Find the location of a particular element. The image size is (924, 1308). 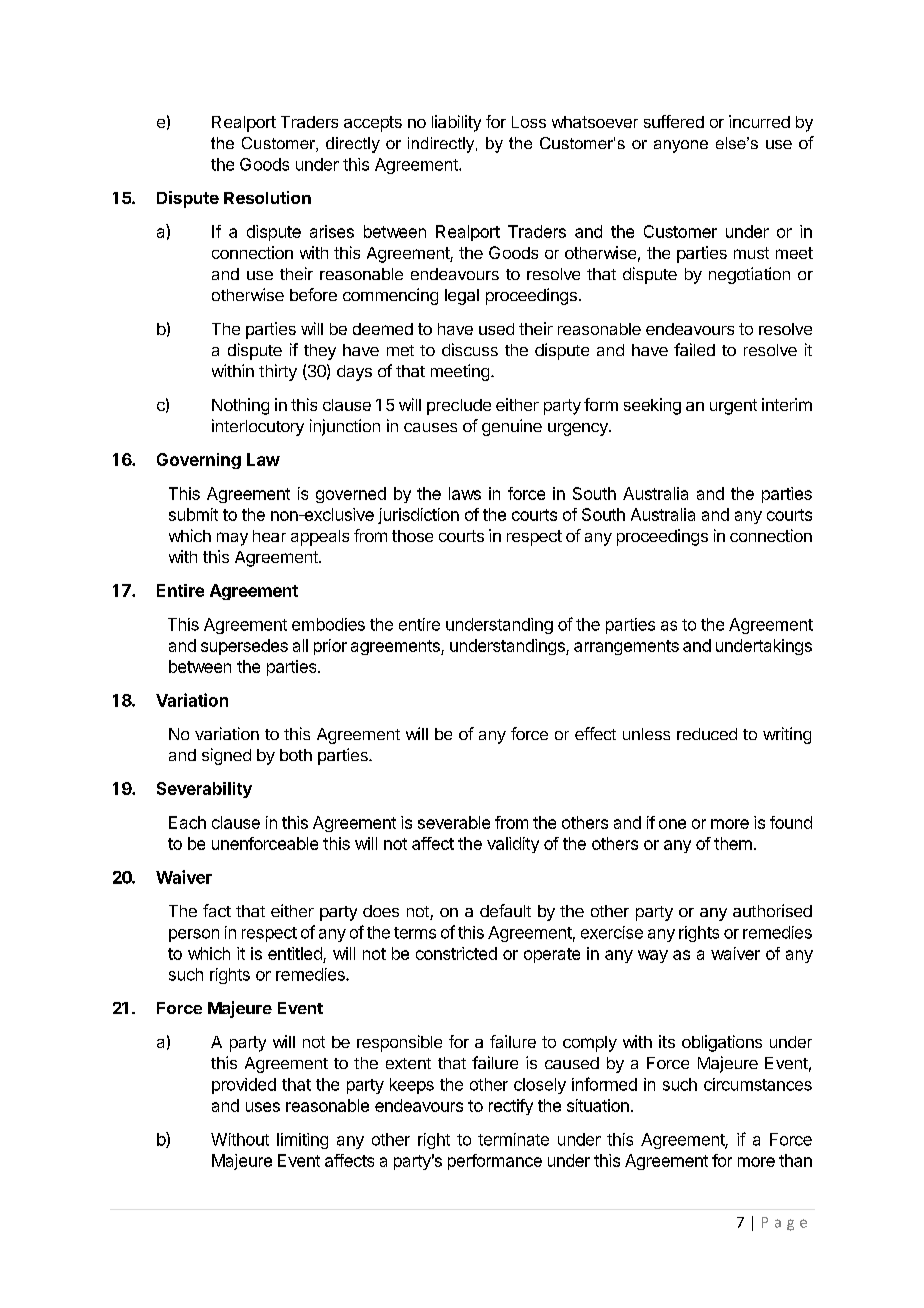

liability is located at coordinates (456, 123).
